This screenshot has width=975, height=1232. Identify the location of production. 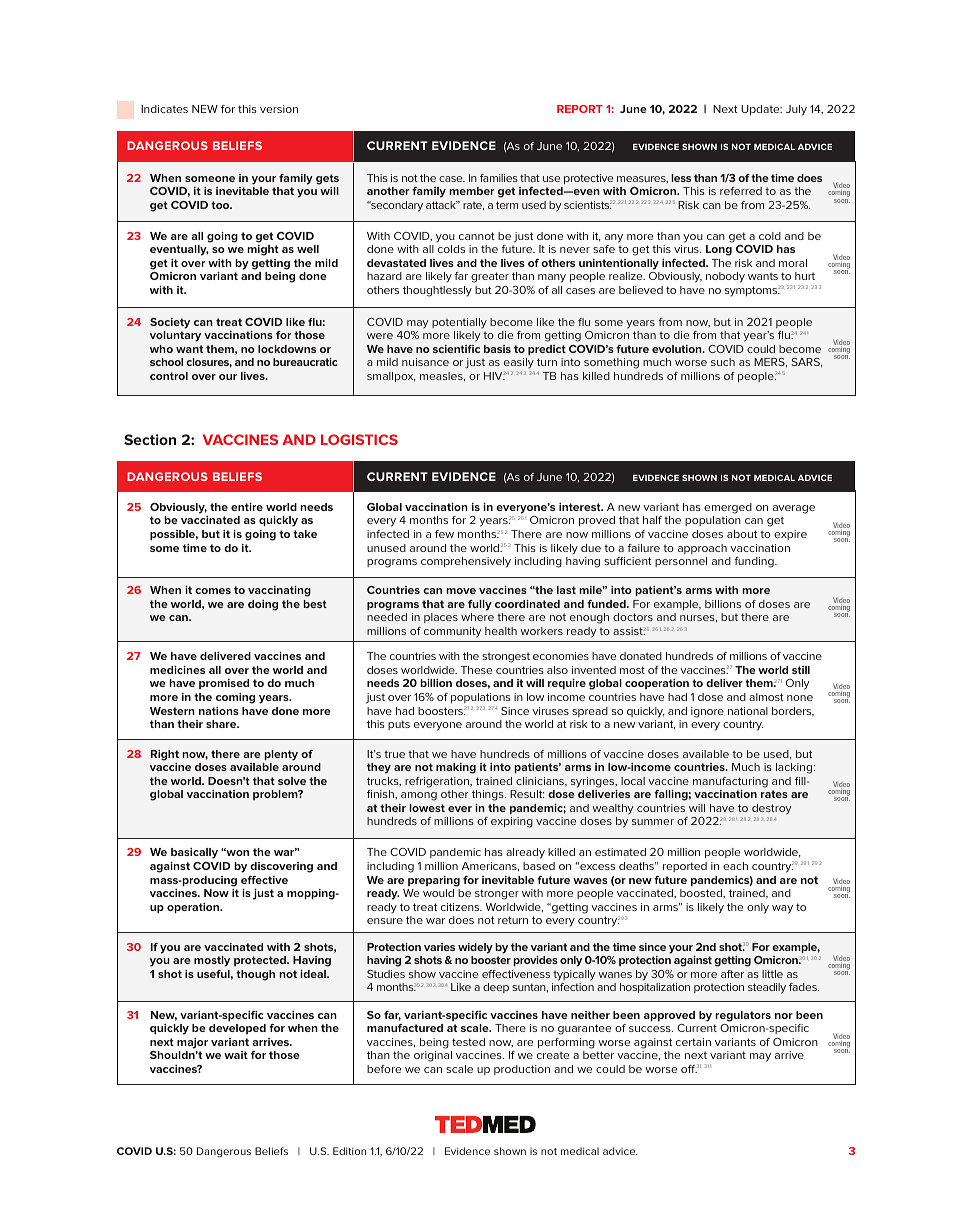
(522, 1070).
